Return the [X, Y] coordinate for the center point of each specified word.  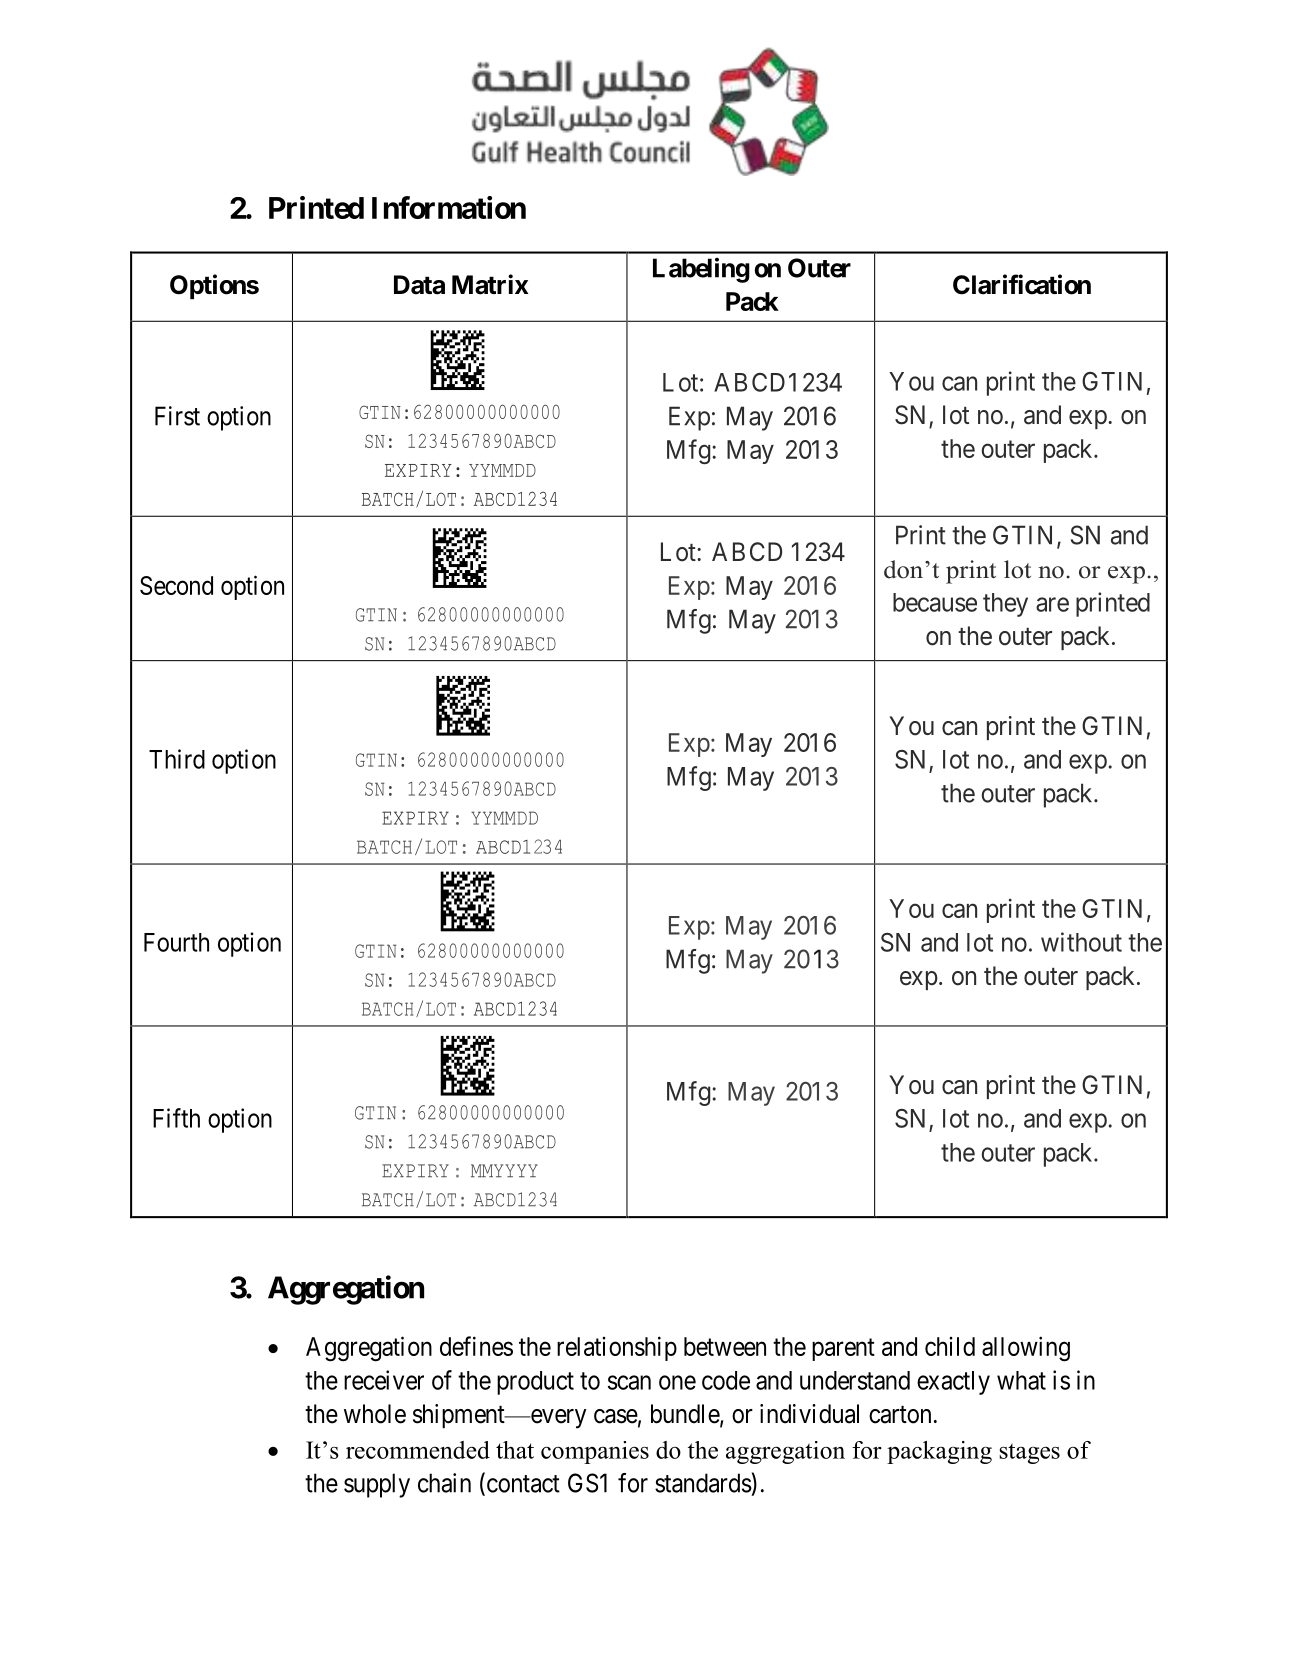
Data [419, 285]
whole [375, 1414]
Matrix [490, 284]
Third [177, 759]
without [1081, 942]
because [935, 602]
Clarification [1022, 284]
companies [595, 1452]
